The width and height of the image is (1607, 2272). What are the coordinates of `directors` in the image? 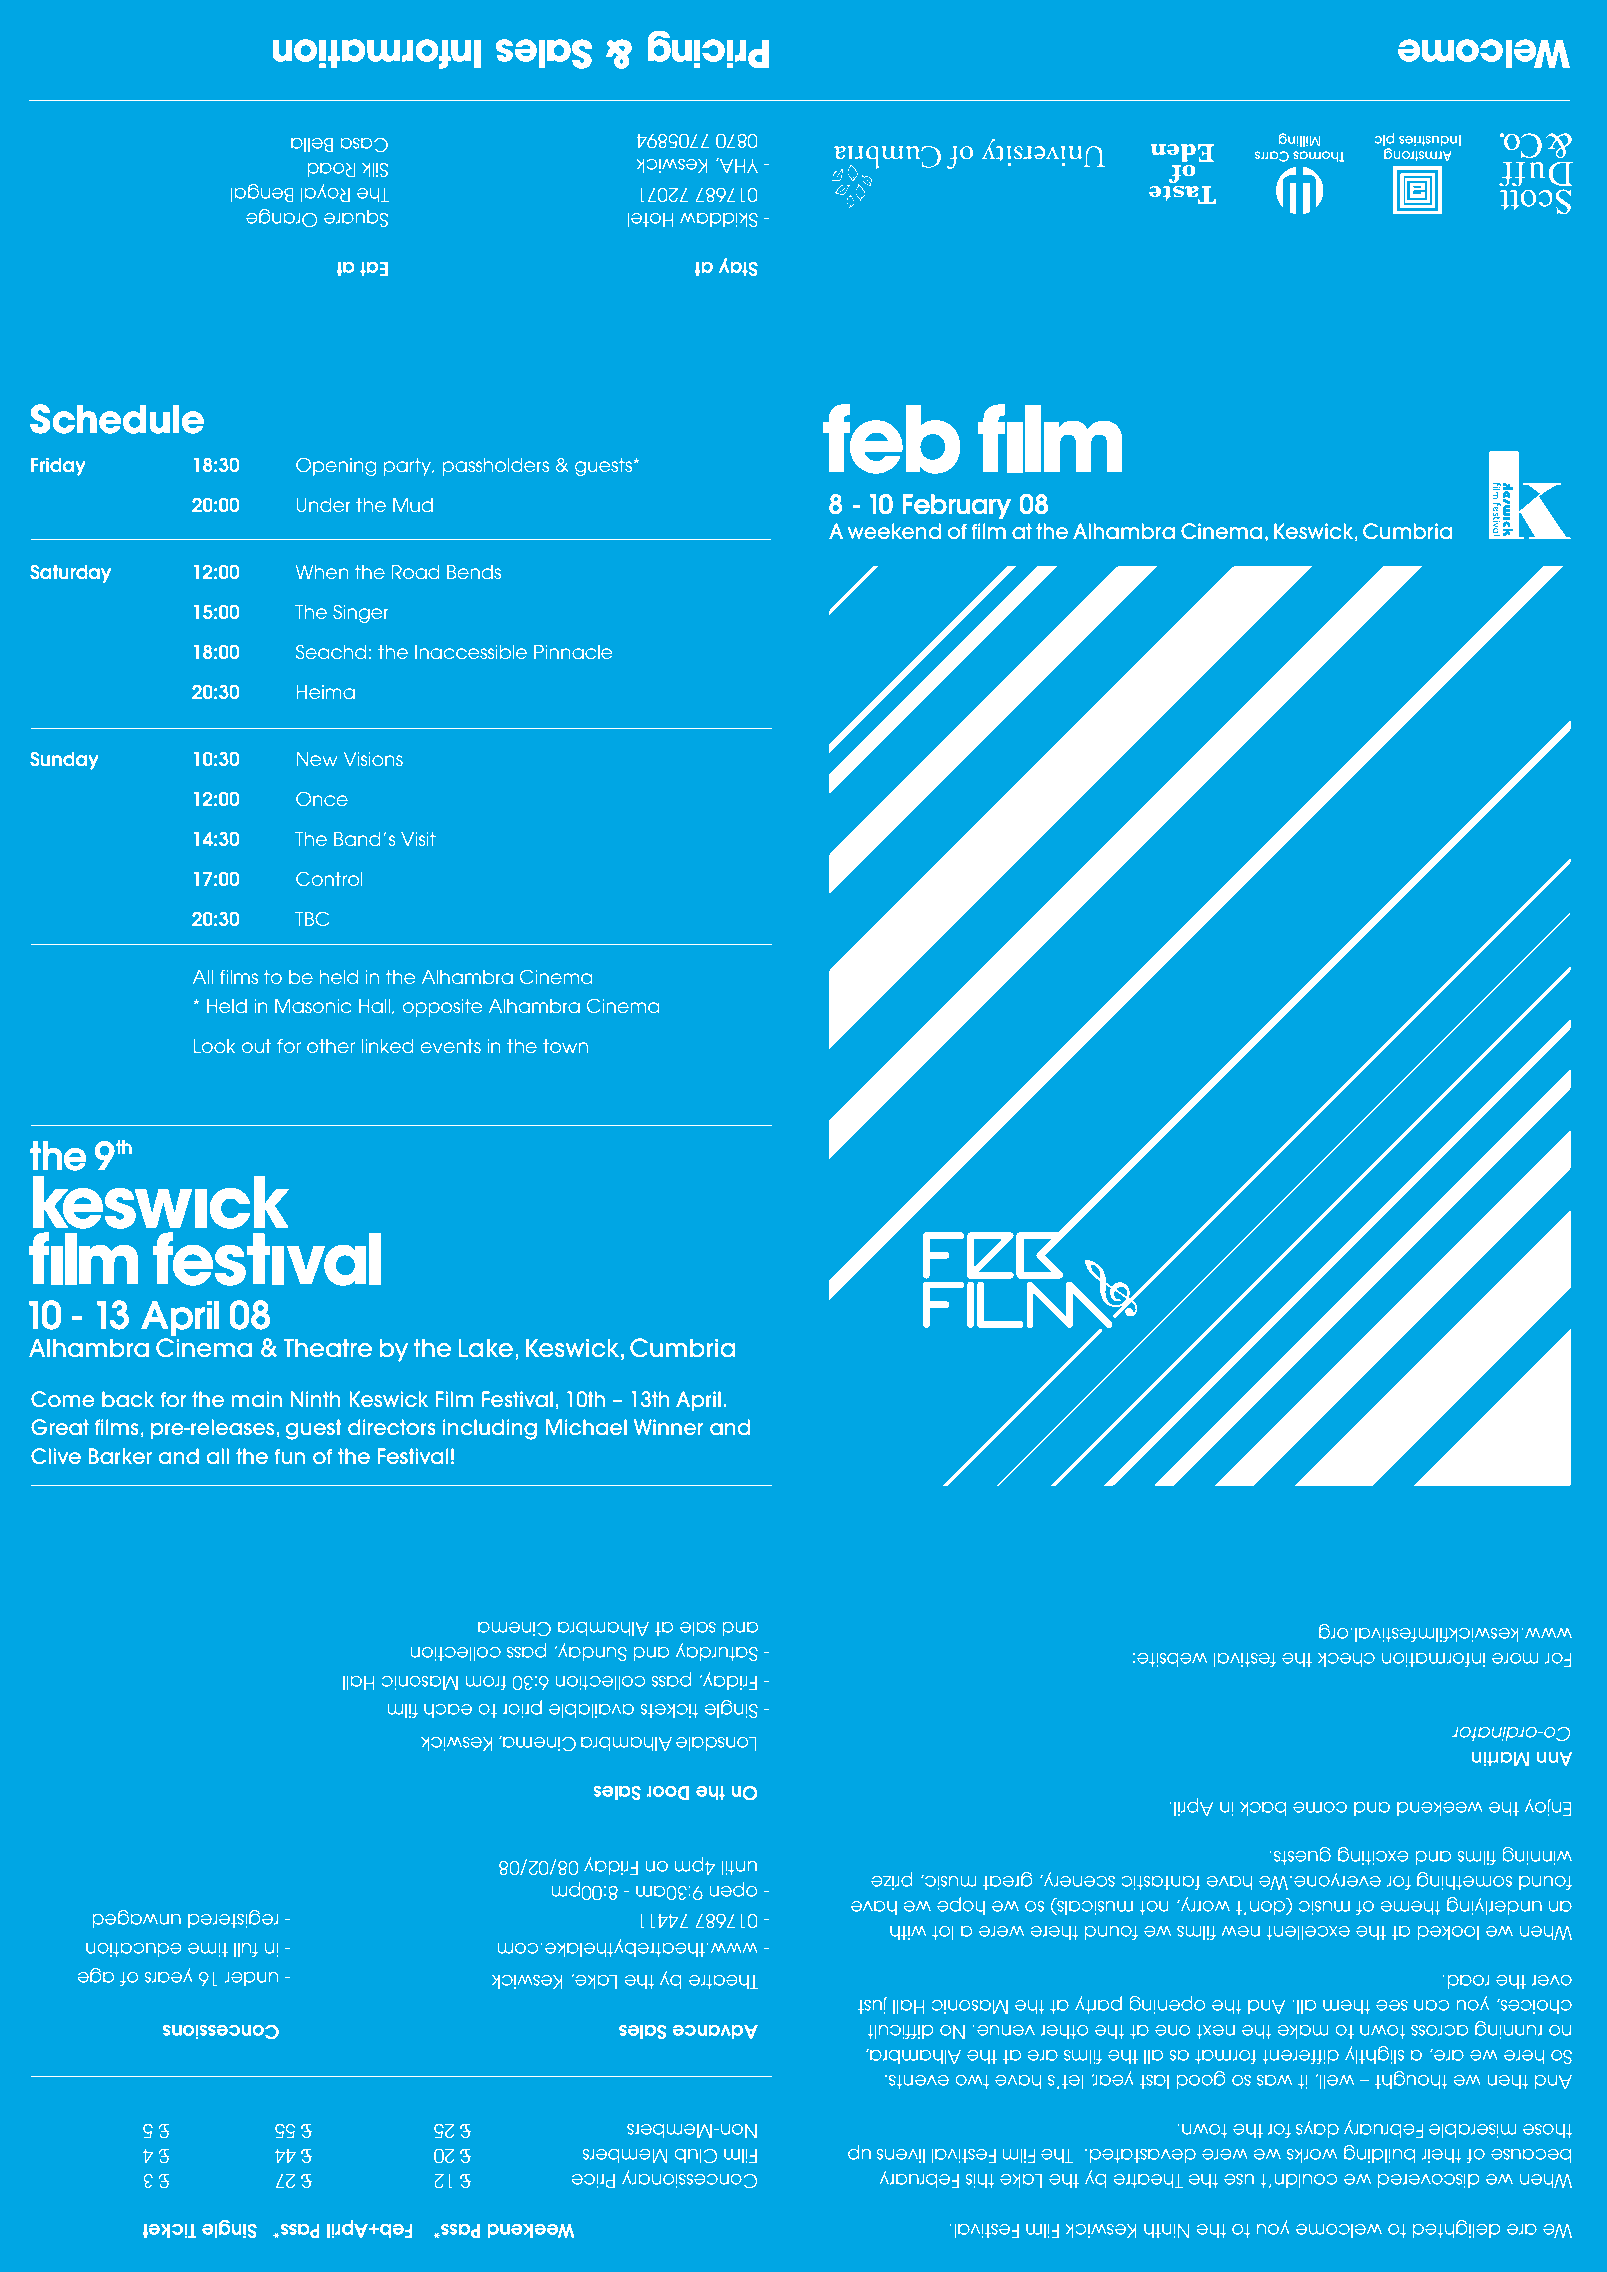 It's located at (392, 1427).
